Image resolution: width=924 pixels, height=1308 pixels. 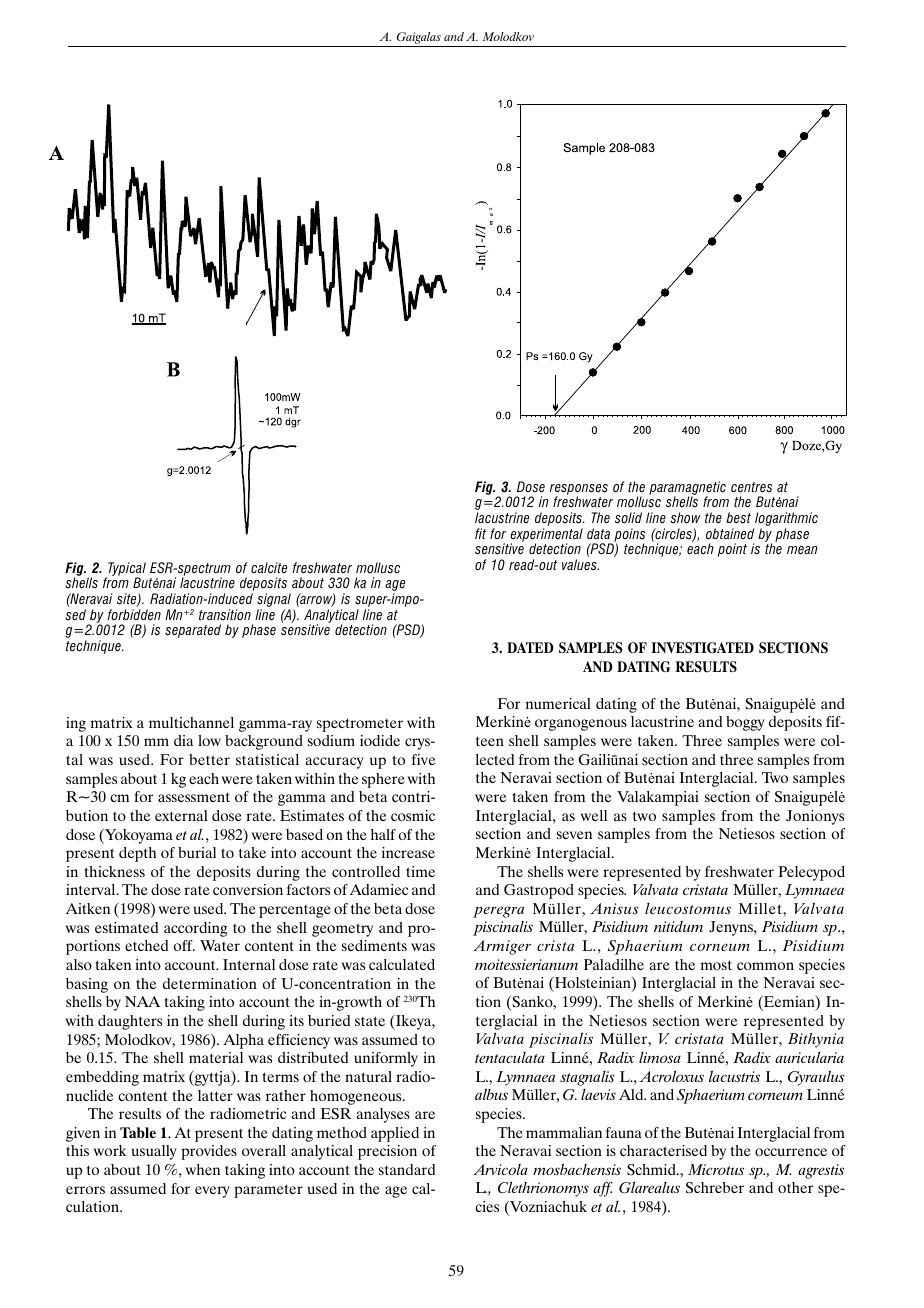 What do you see at coordinates (370, 1021) in the page?
I see `state` at bounding box center [370, 1021].
